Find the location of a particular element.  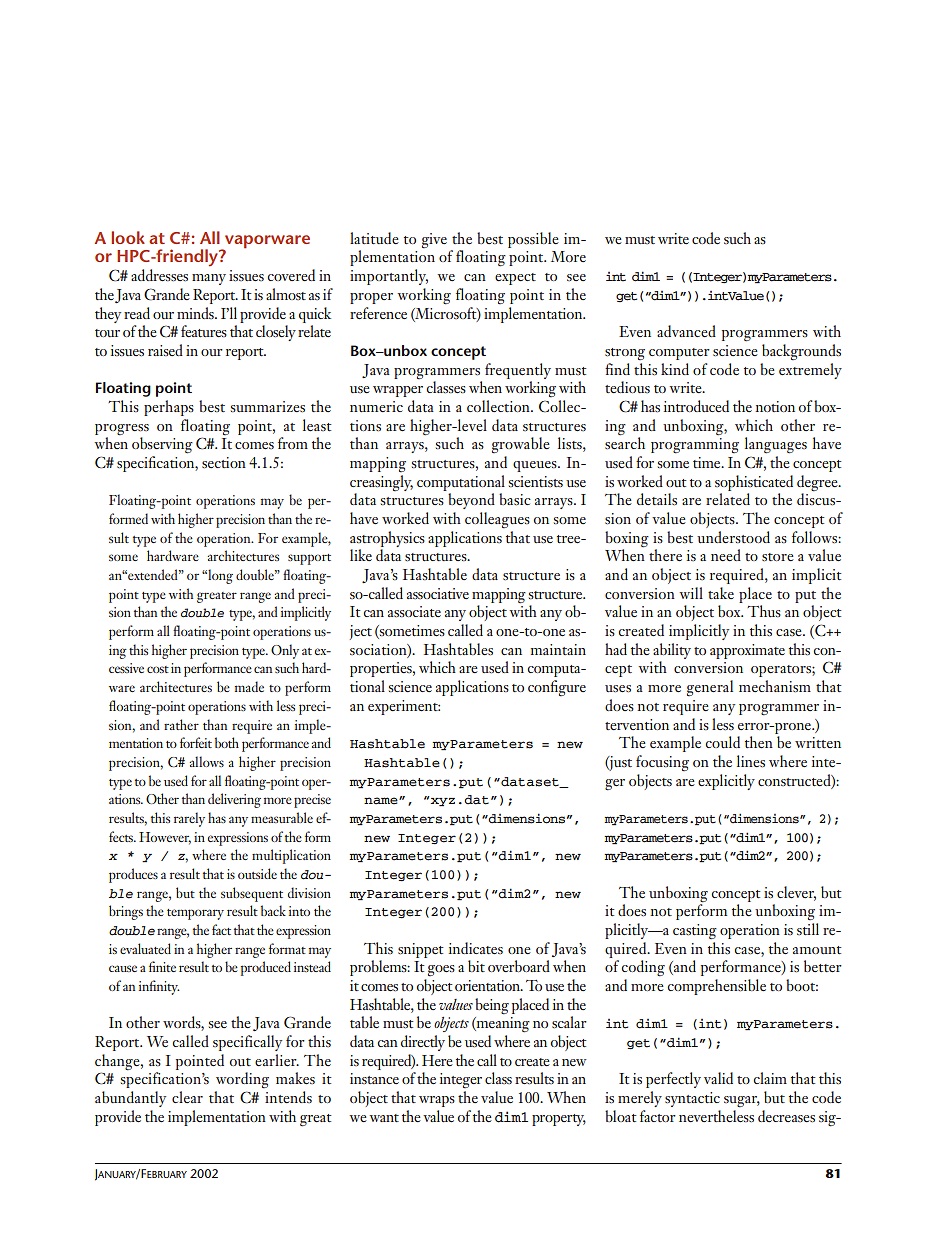

advanced is located at coordinates (686, 331).
